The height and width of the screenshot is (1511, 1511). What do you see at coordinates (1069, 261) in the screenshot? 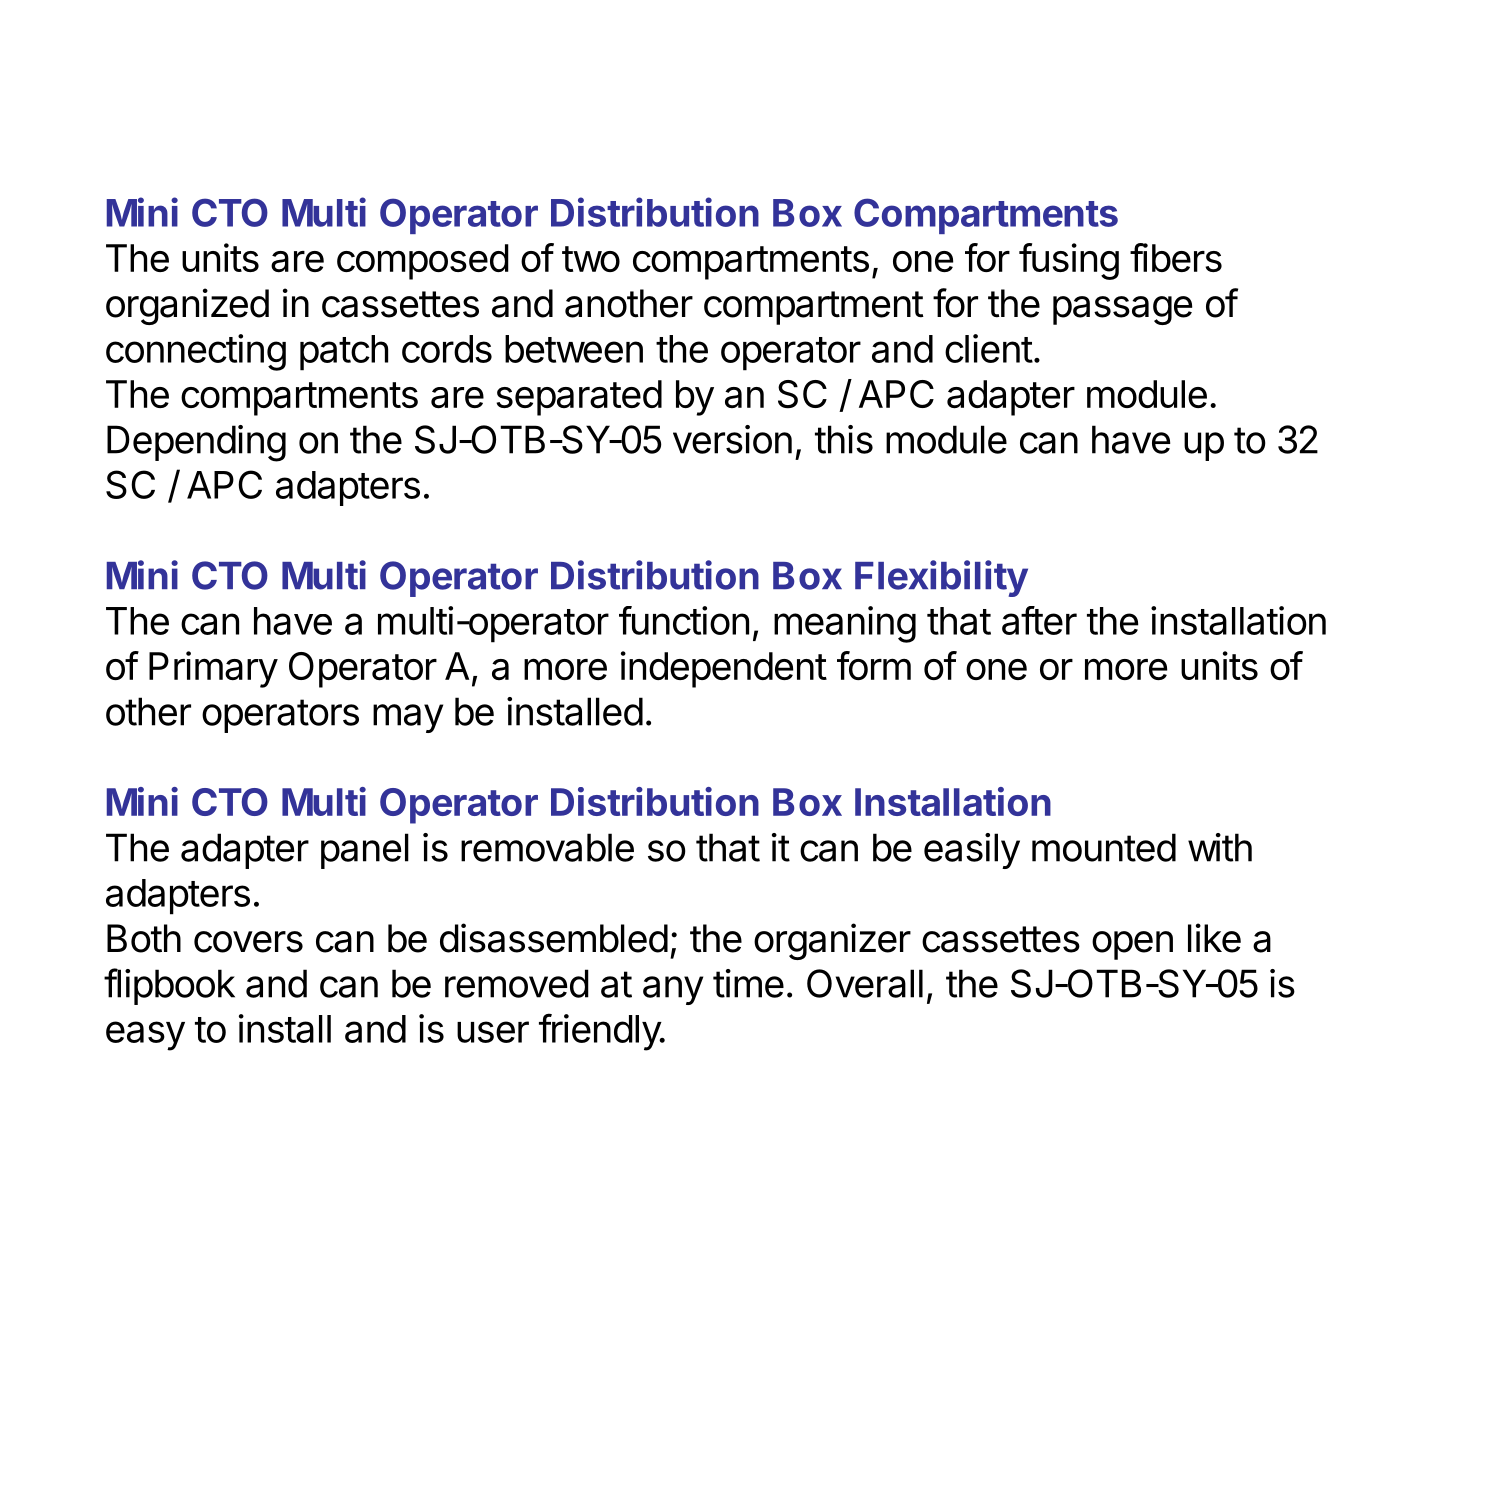
I see `fusing` at bounding box center [1069, 261].
